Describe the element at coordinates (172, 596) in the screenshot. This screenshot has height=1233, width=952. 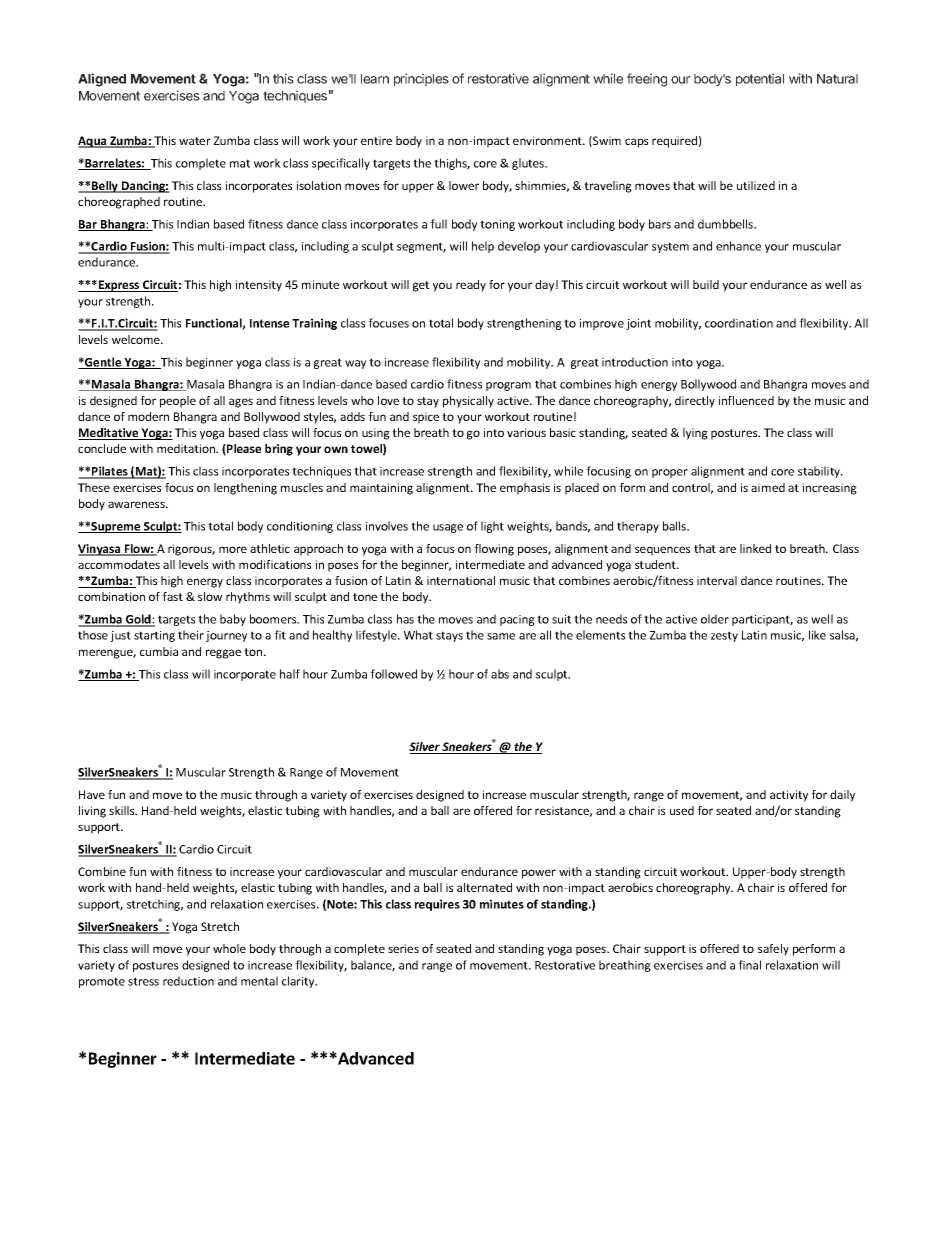
I see `fast` at that location.
